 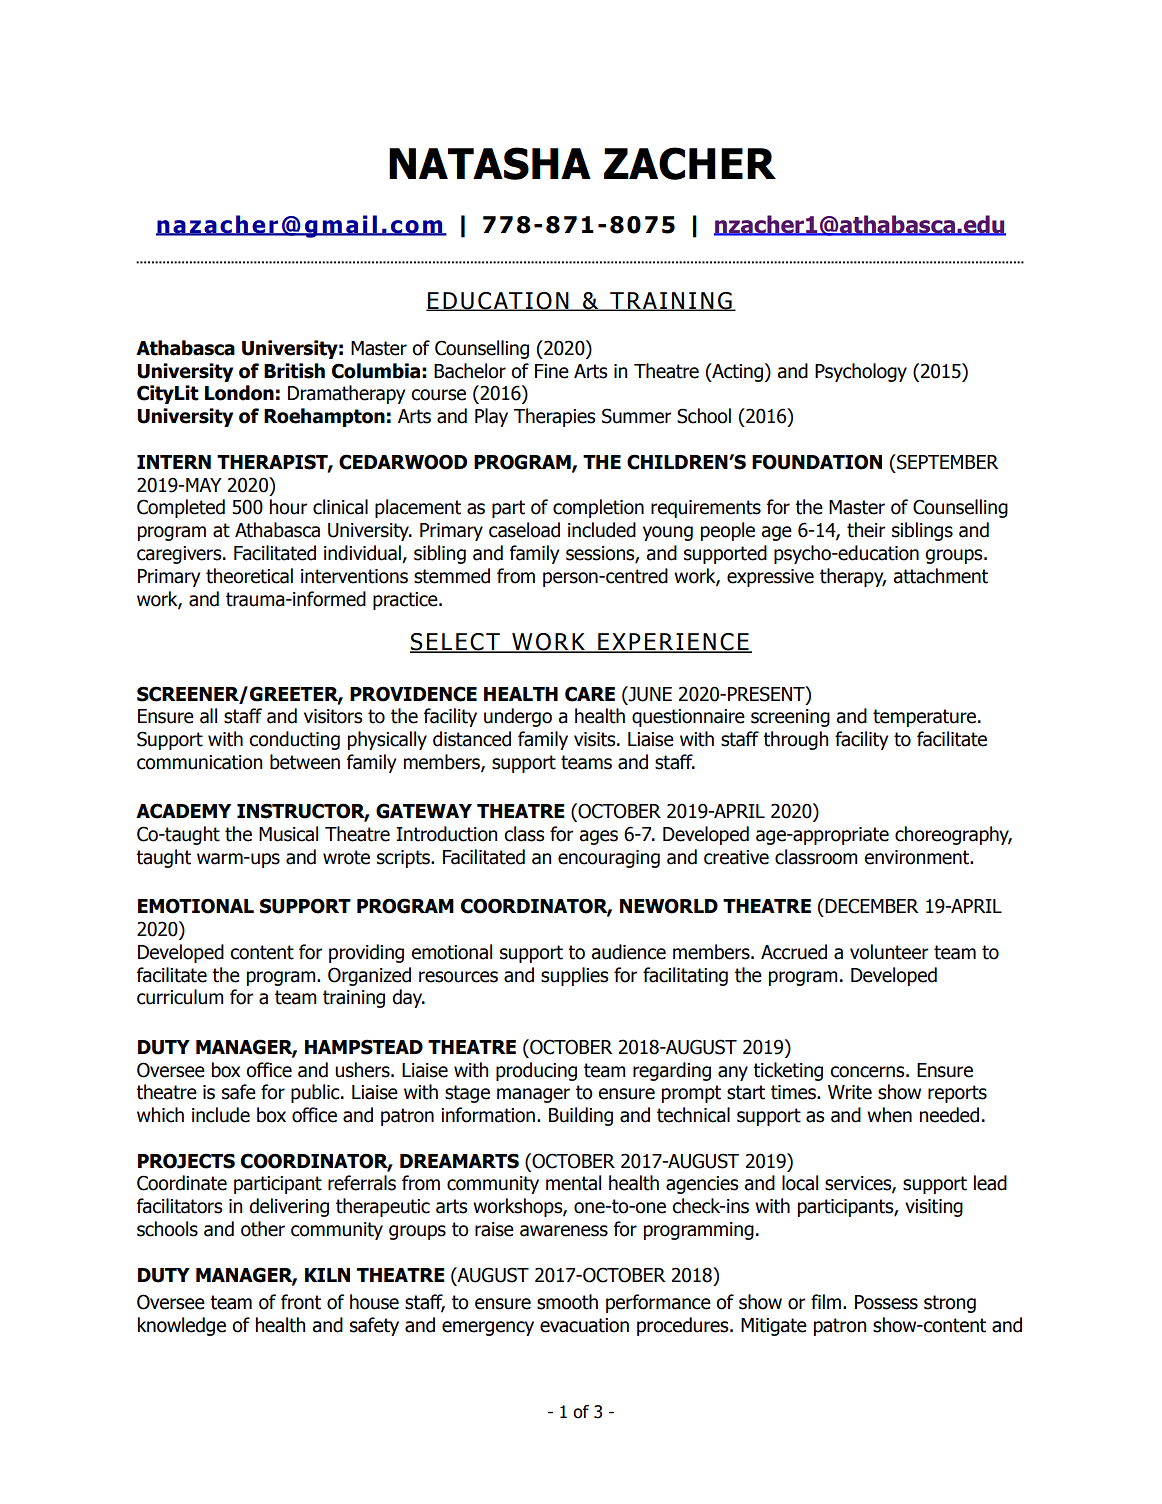 What do you see at coordinates (889, 952) in the document?
I see `volunteer` at bounding box center [889, 952].
